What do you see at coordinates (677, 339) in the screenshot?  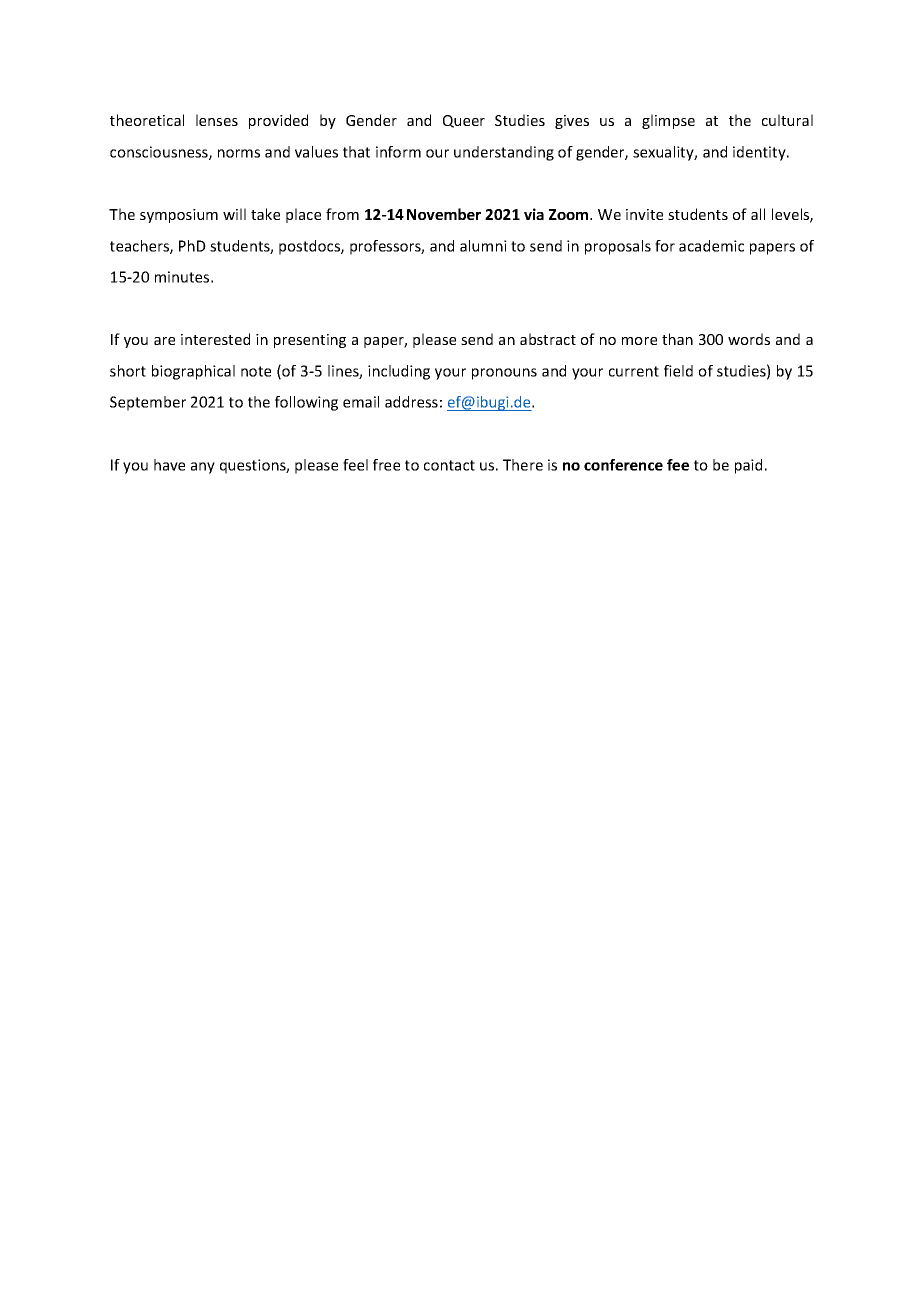 I see `than` at bounding box center [677, 339].
